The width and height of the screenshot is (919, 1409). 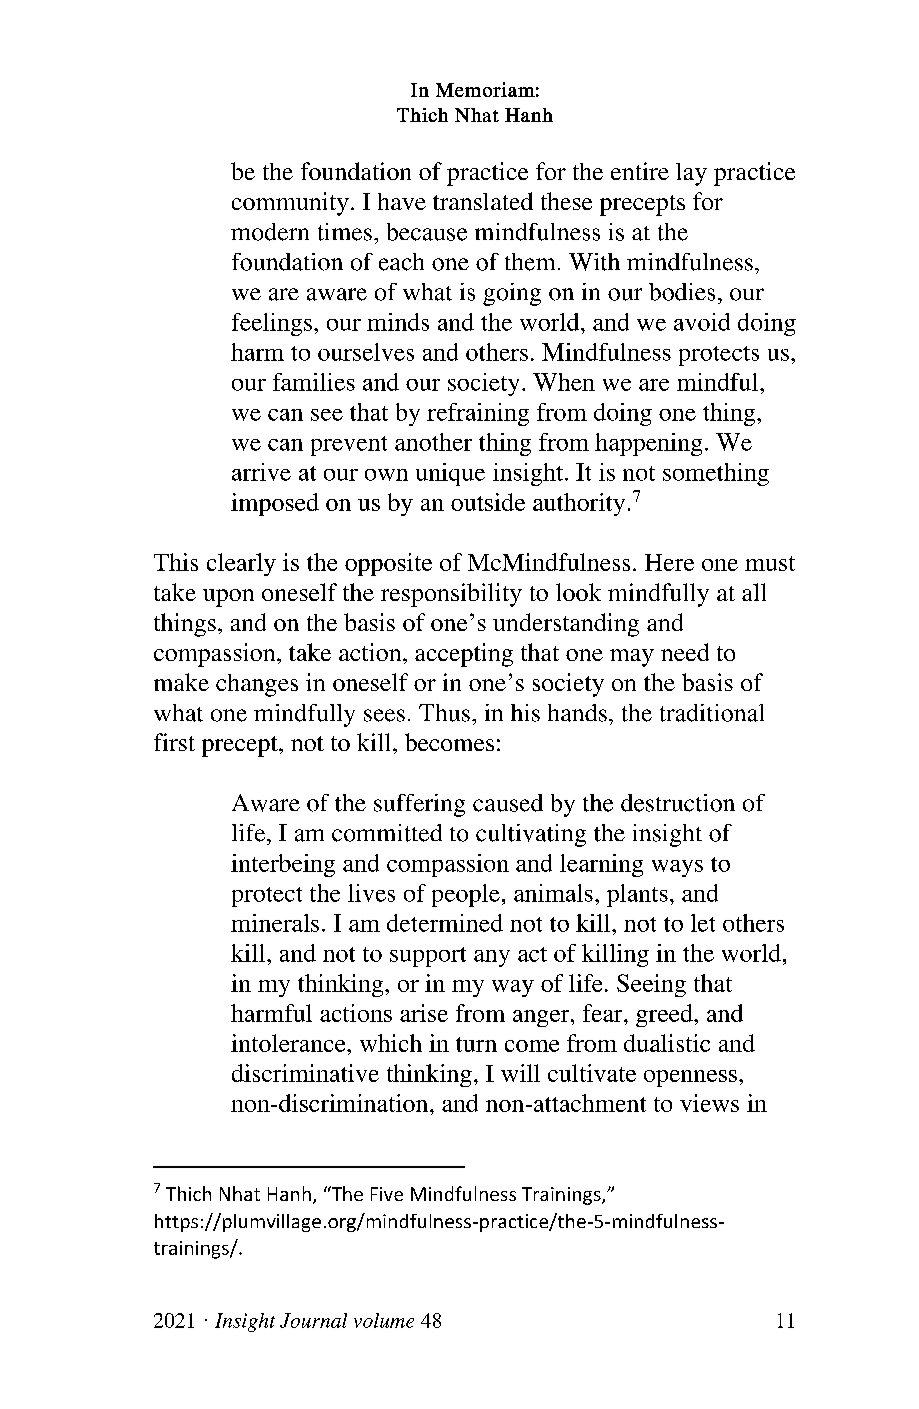 What do you see at coordinates (270, 232) in the screenshot?
I see `modern` at bounding box center [270, 232].
